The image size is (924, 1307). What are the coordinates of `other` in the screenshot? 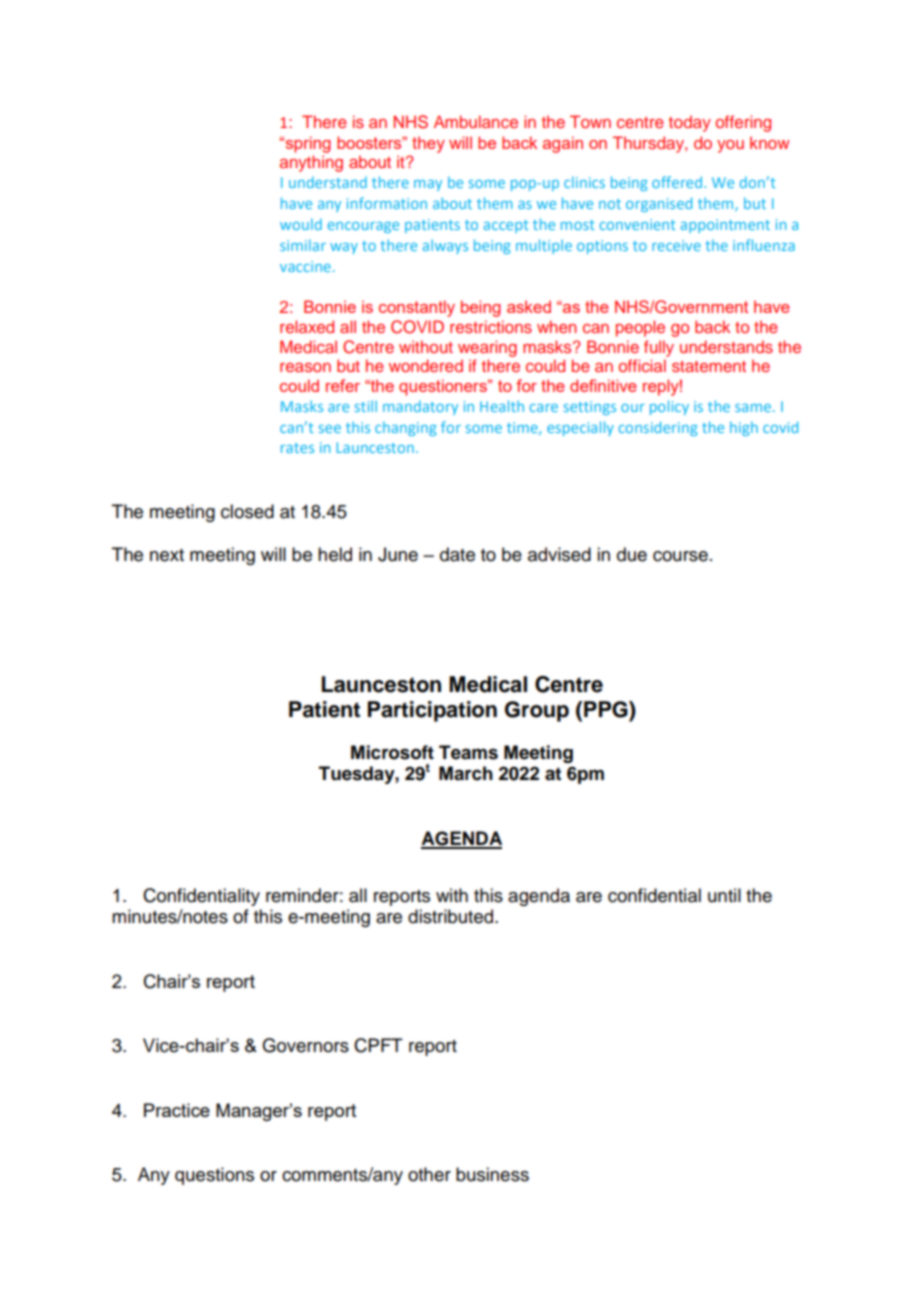 It's located at (429, 1174).
